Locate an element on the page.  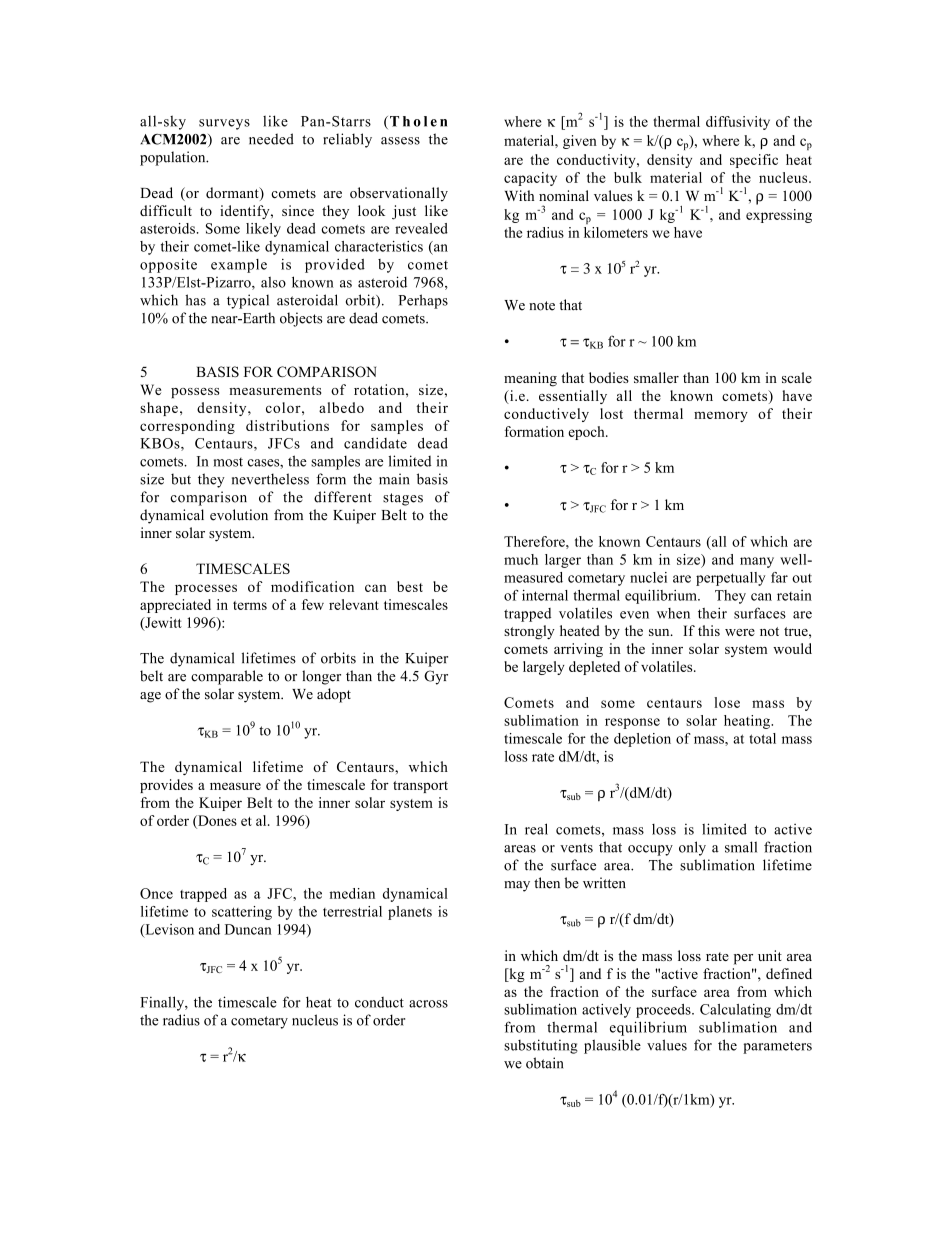
surveys is located at coordinates (224, 124).
